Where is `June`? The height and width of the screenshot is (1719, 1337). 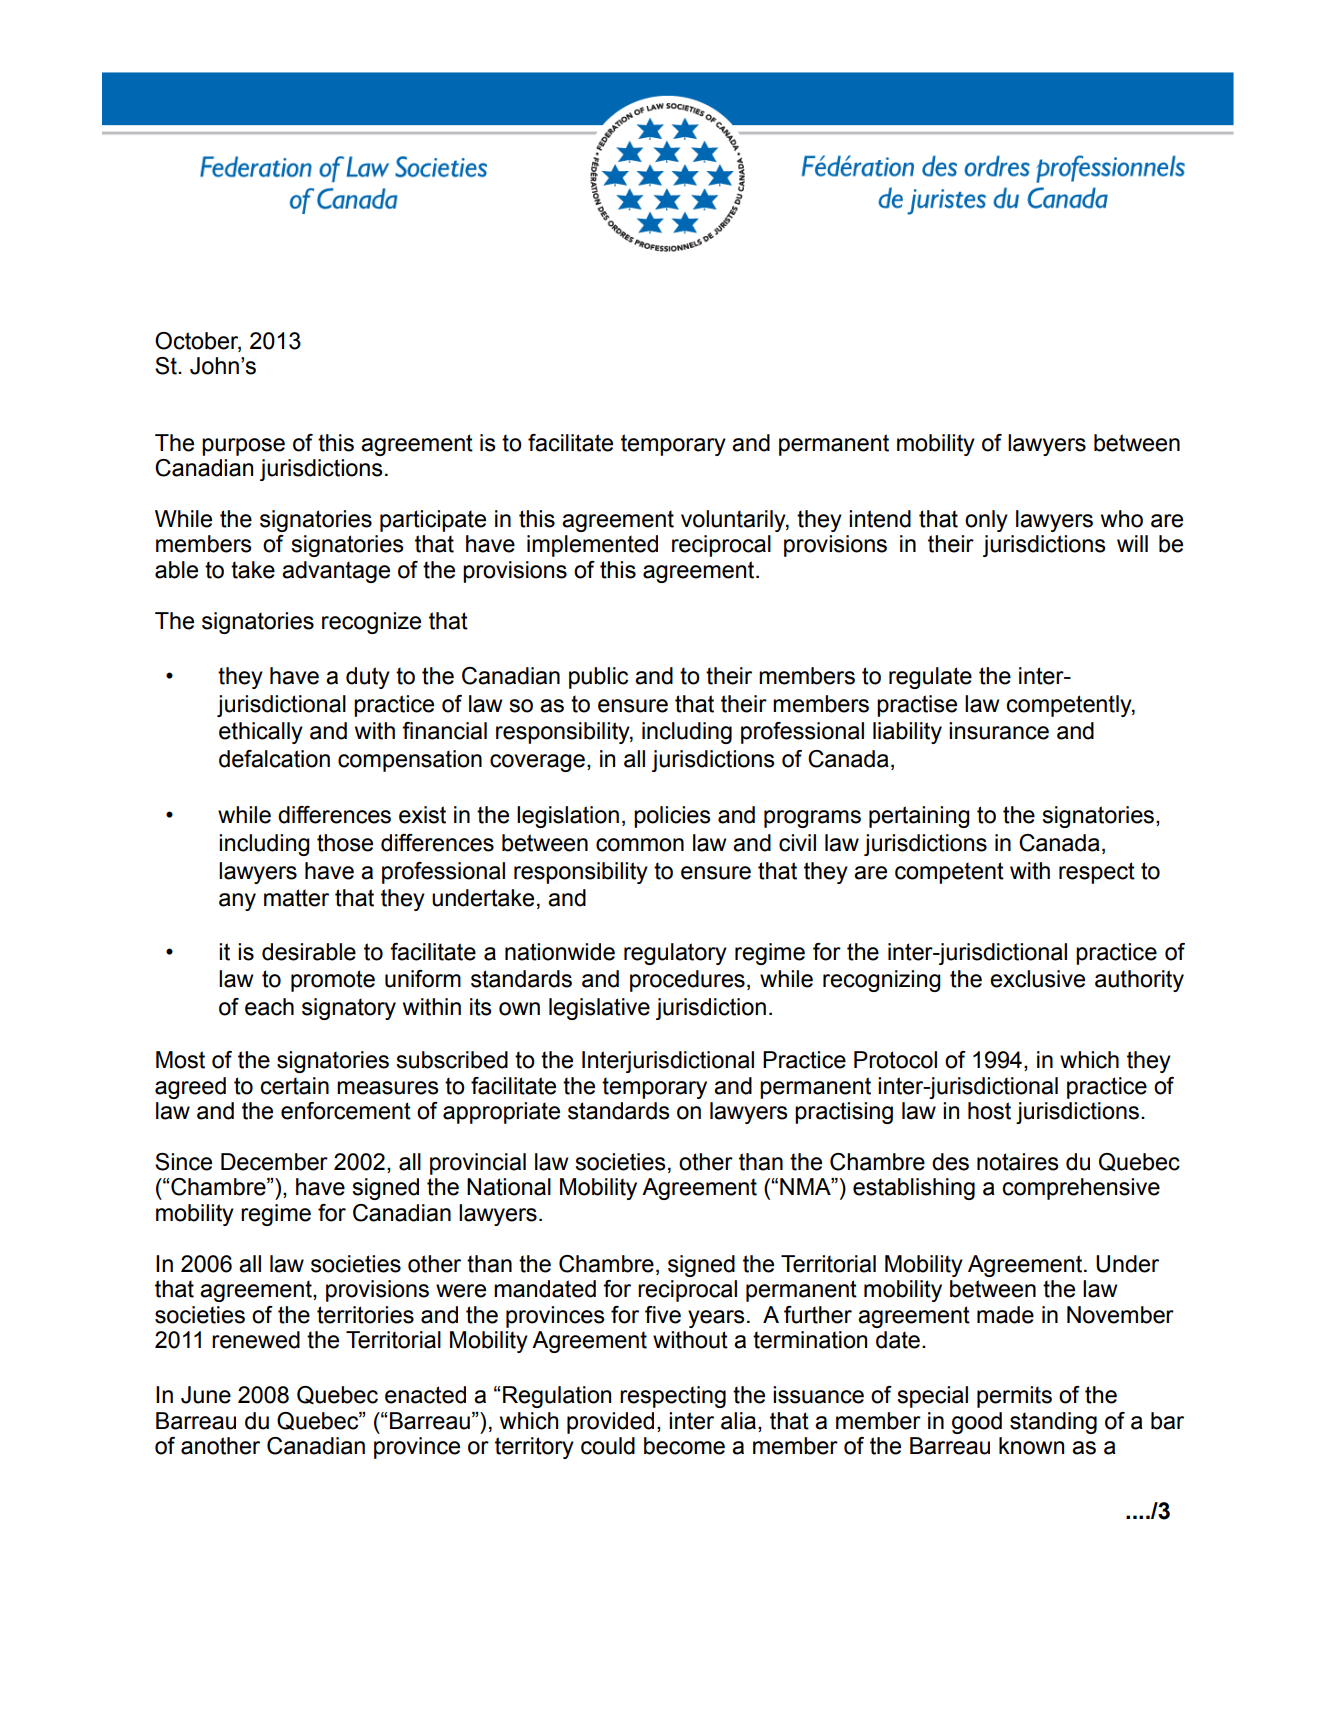
June is located at coordinates (206, 1395).
